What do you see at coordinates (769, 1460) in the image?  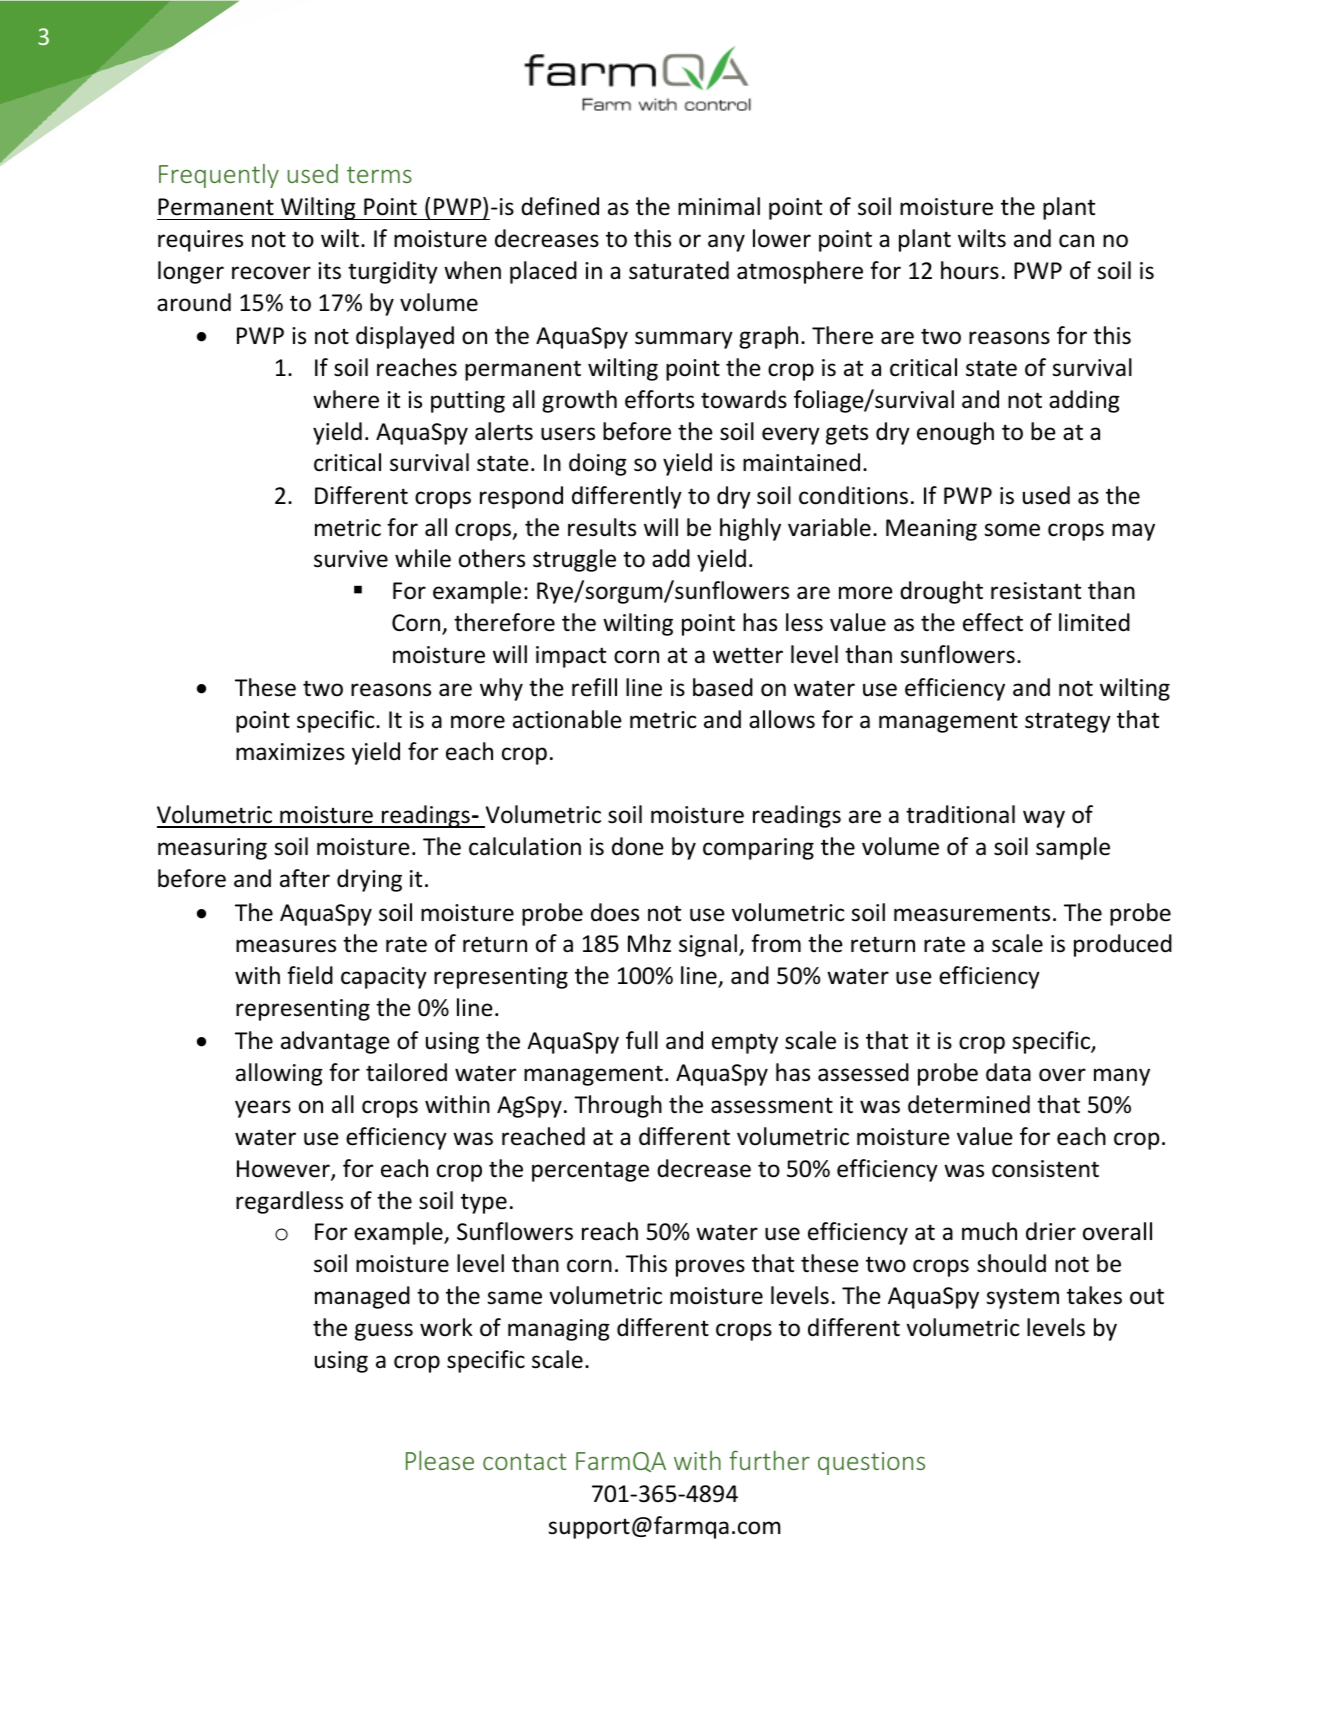 I see `further` at bounding box center [769, 1460].
